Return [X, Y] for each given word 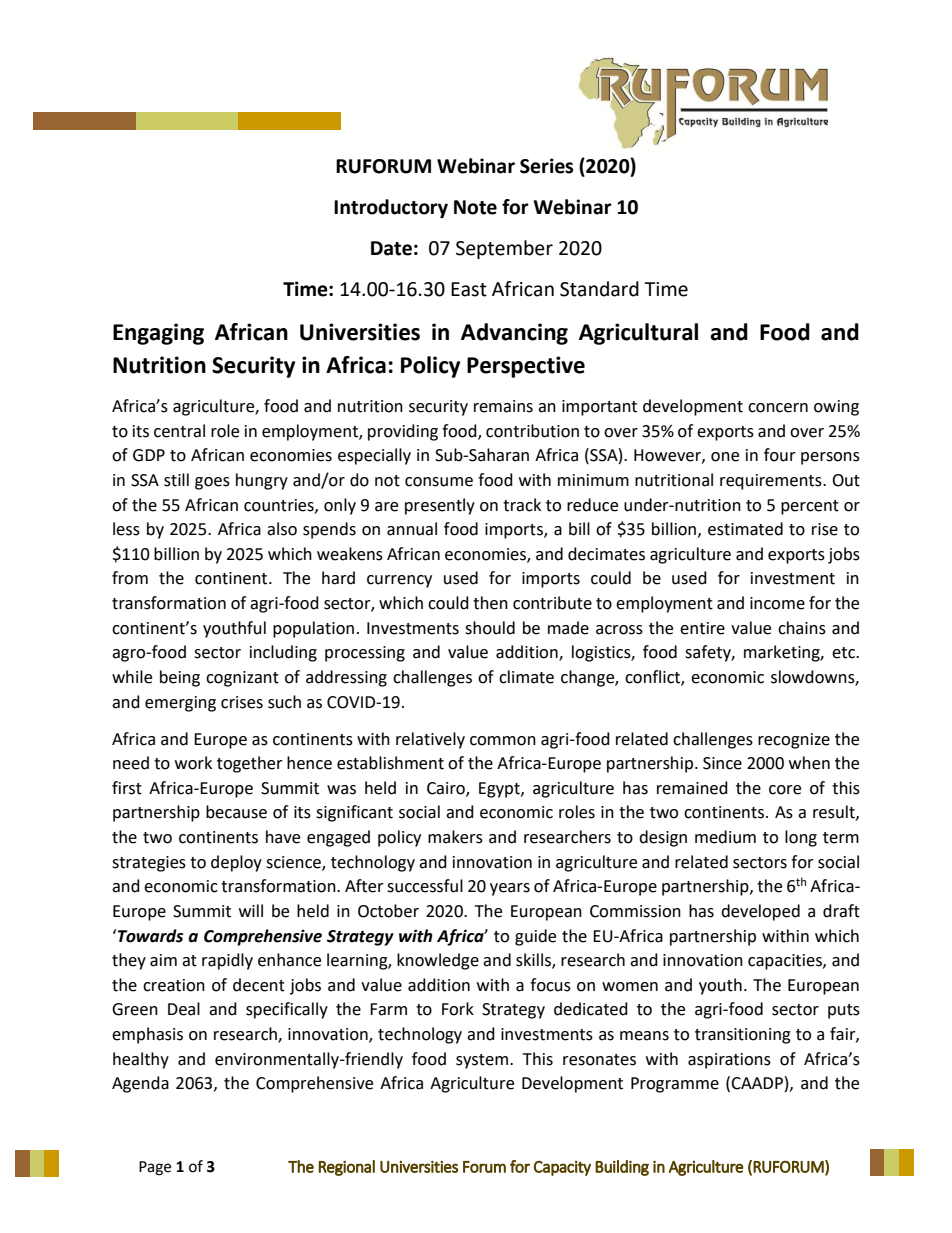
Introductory [391, 208]
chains [802, 628]
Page [155, 1168]
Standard [599, 289]
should [490, 628]
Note [475, 207]
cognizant [242, 679]
